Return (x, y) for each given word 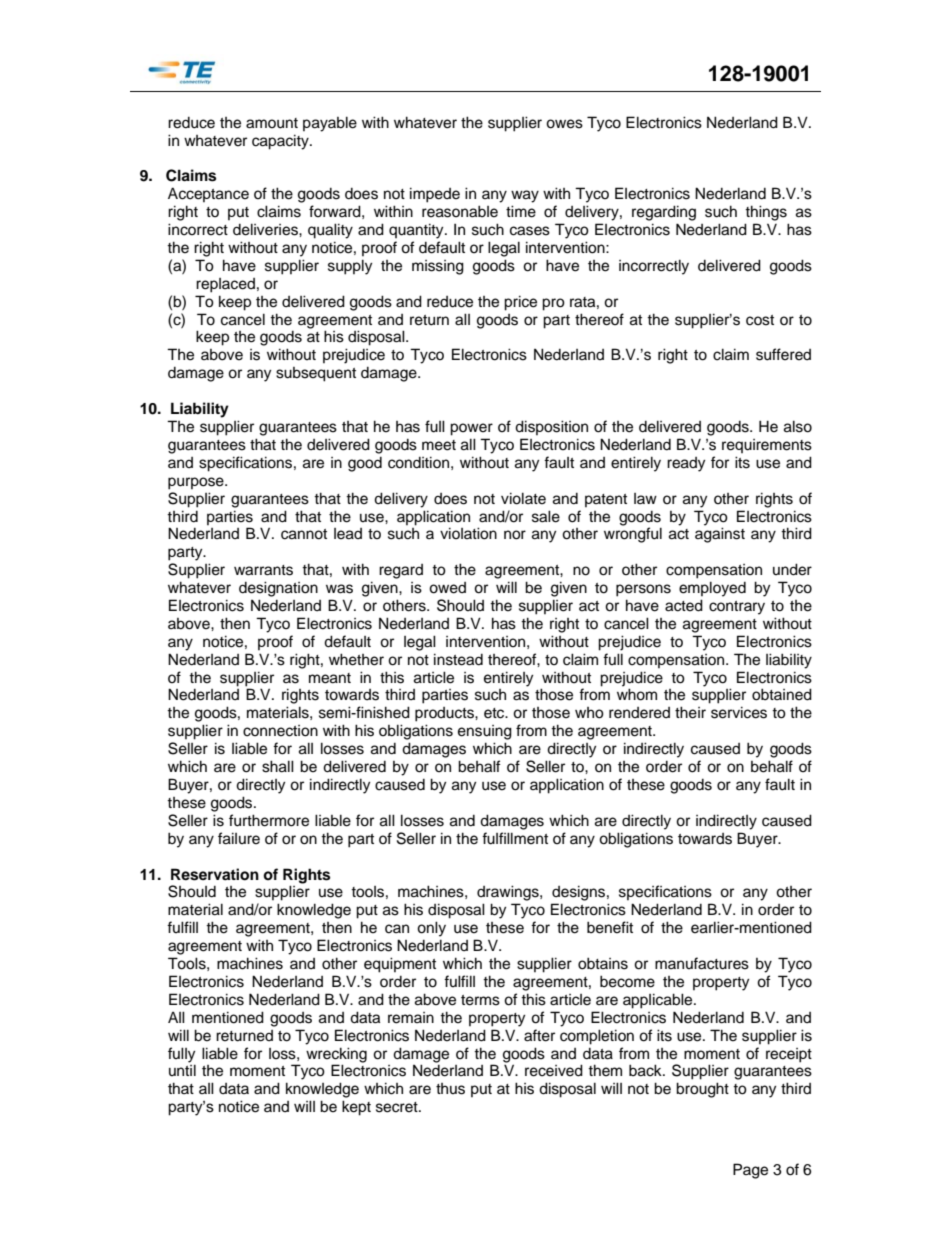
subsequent (316, 374)
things (766, 213)
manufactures (702, 963)
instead (458, 659)
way (525, 196)
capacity (281, 142)
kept (356, 1108)
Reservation (215, 874)
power (471, 429)
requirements (767, 446)
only (431, 929)
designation (278, 589)
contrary (737, 608)
